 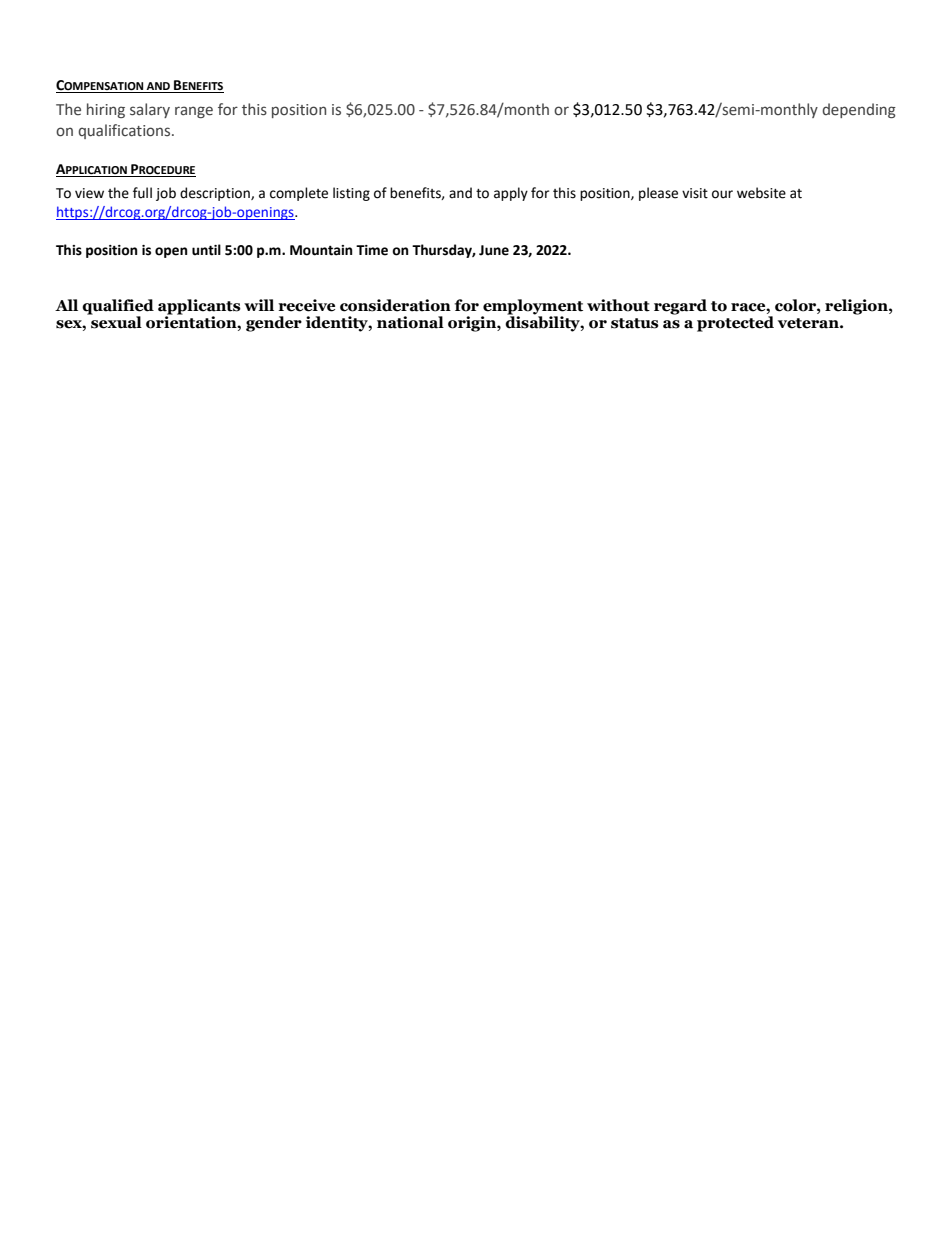 I want to click on sexual, so click(x=115, y=321).
